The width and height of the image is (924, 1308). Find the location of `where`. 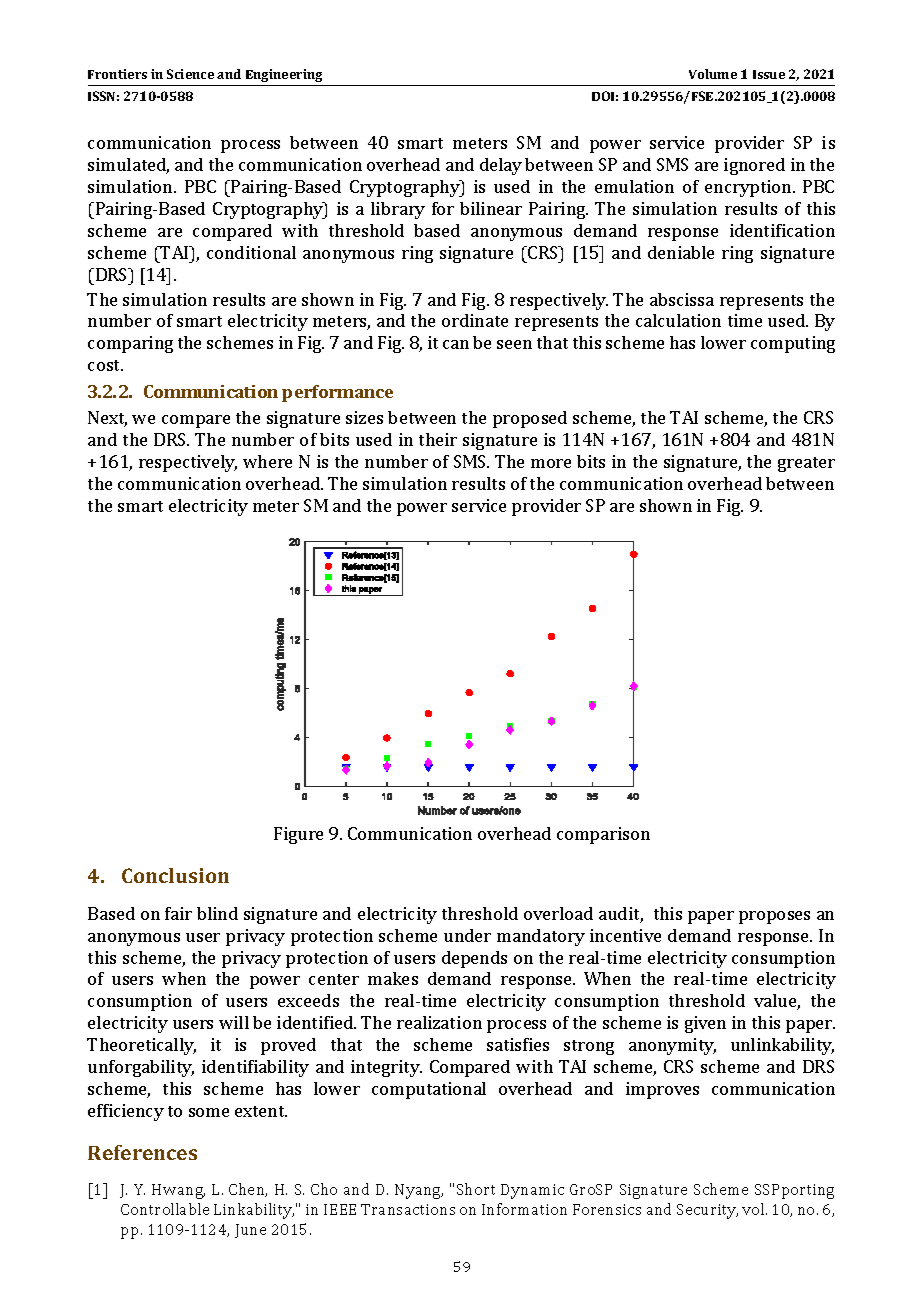

where is located at coordinates (267, 461).
